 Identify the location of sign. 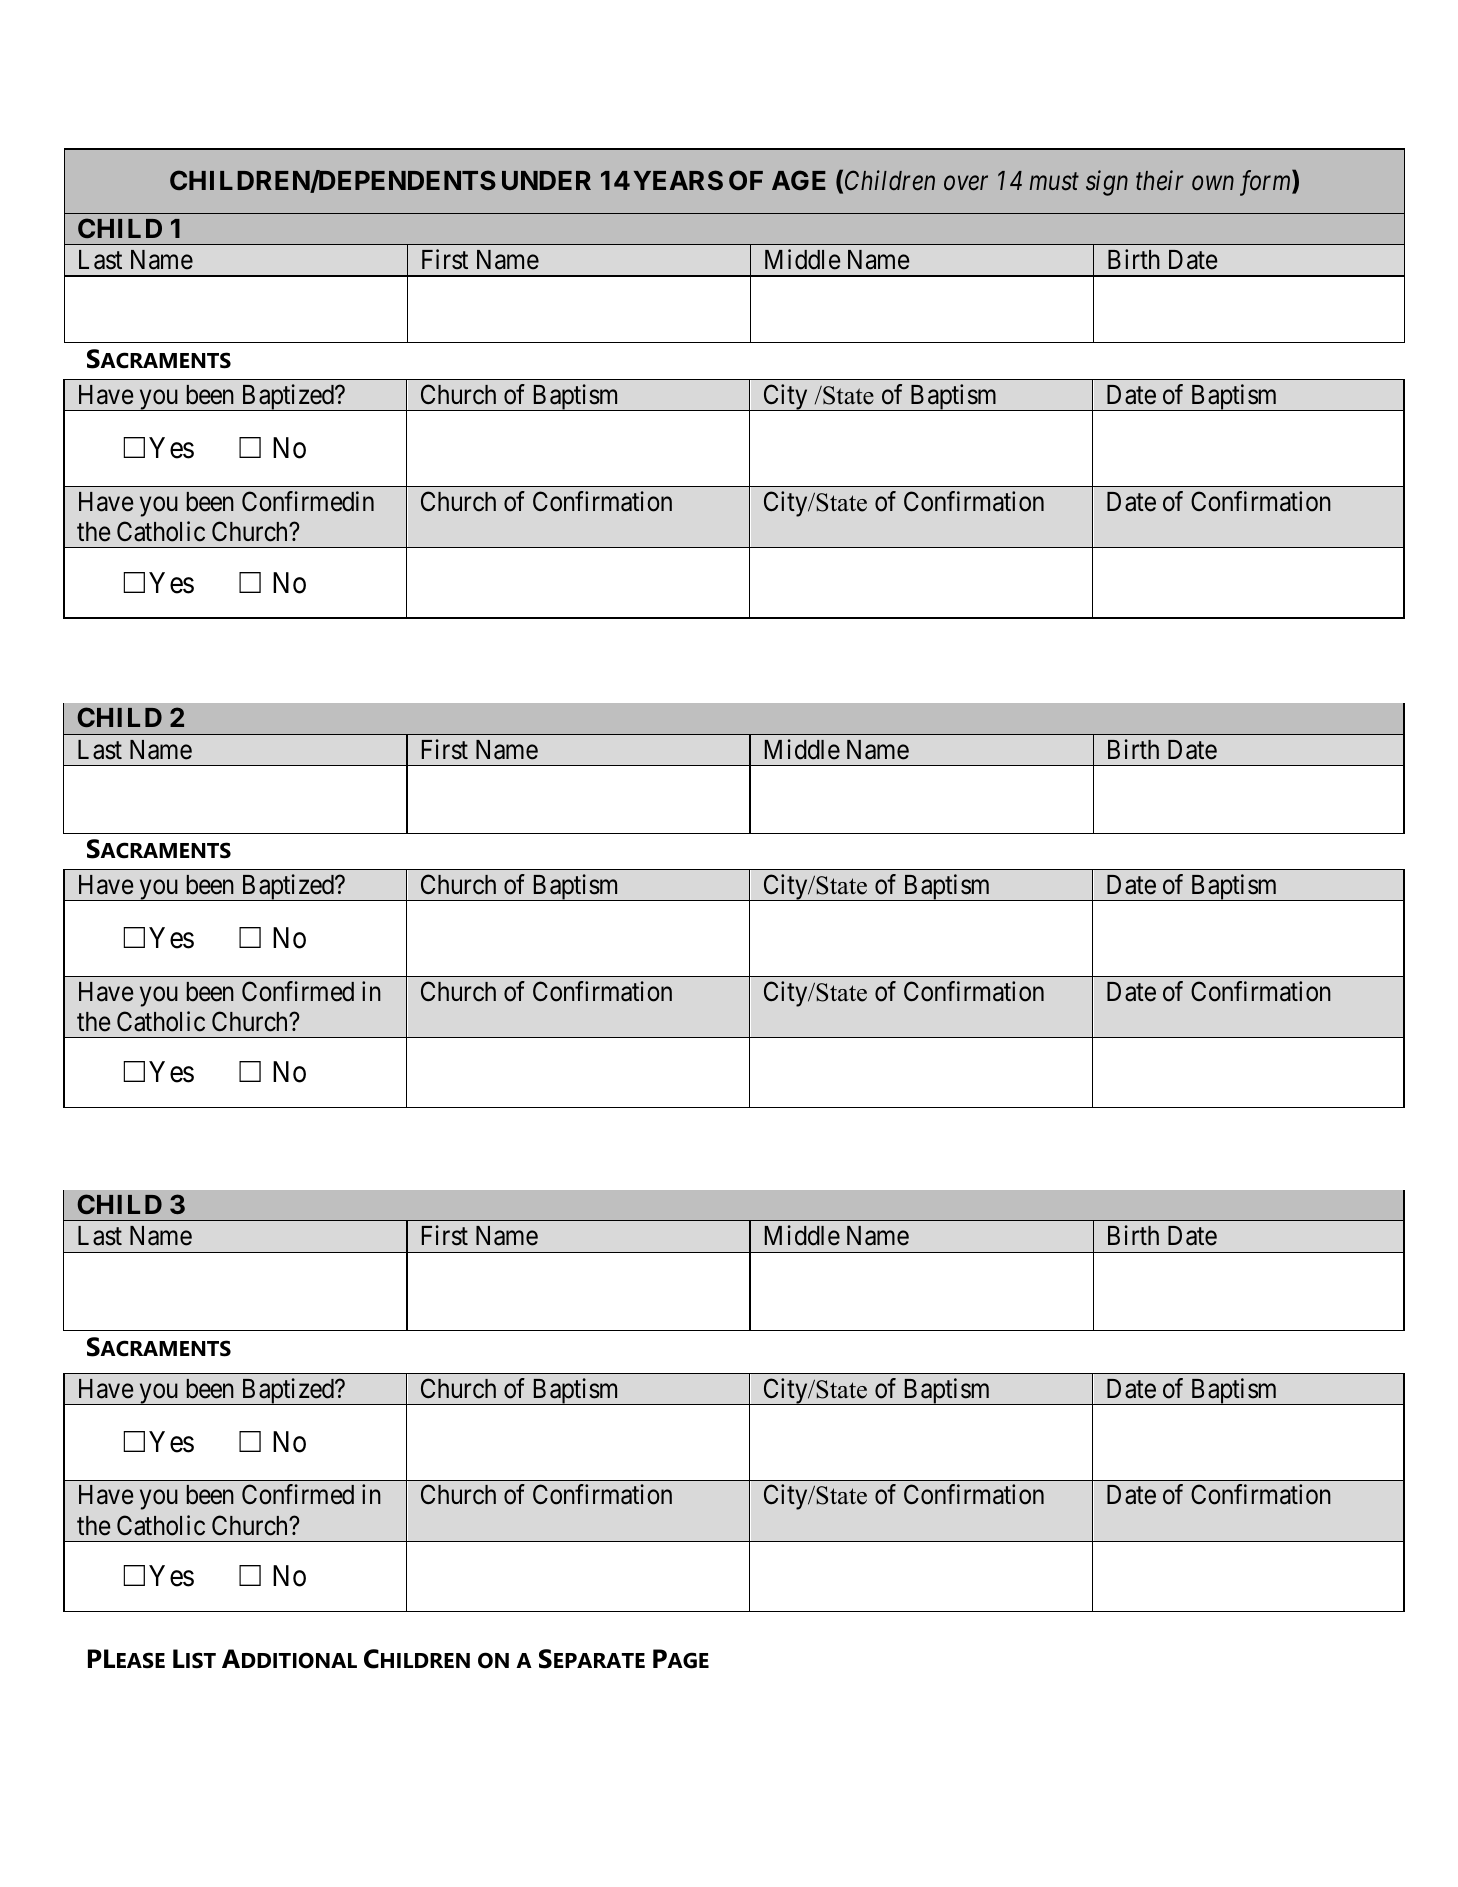
(1107, 183).
